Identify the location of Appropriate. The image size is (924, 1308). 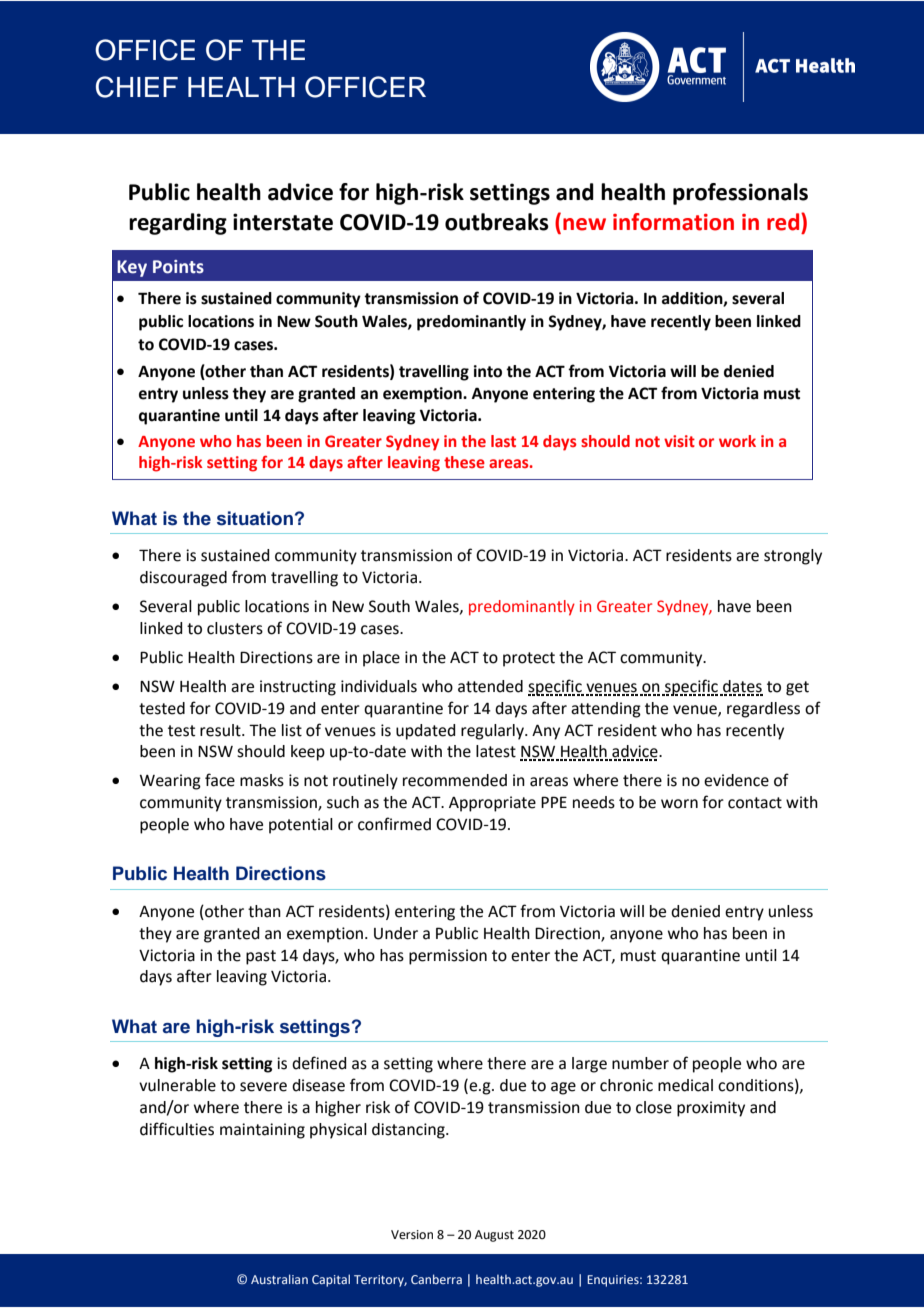
(492, 804).
